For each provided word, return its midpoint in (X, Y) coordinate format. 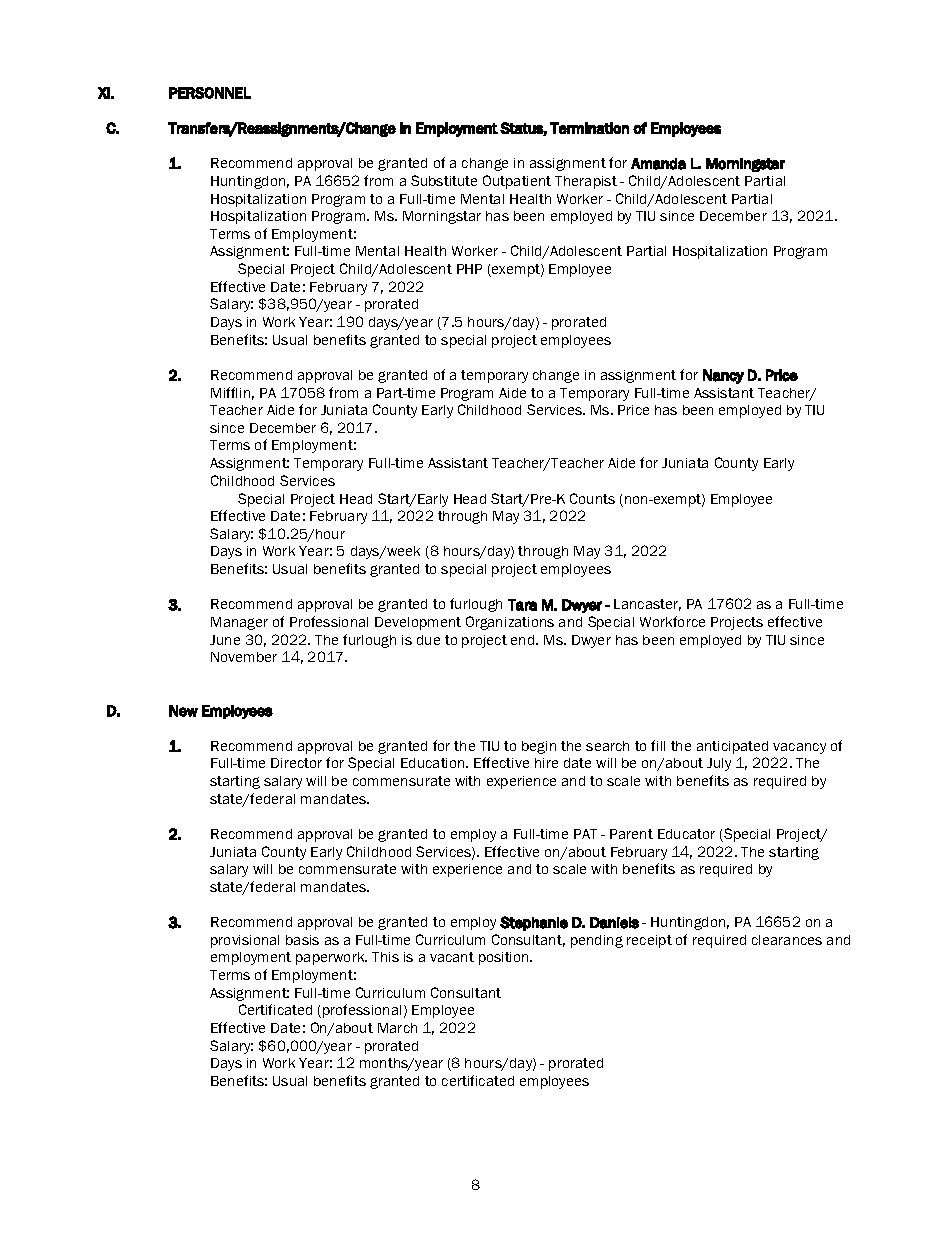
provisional (245, 941)
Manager (239, 623)
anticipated (732, 747)
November (244, 657)
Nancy (723, 376)
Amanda (658, 164)
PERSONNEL (210, 93)
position (505, 958)
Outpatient (517, 182)
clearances (787, 940)
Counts (592, 498)
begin (539, 747)
